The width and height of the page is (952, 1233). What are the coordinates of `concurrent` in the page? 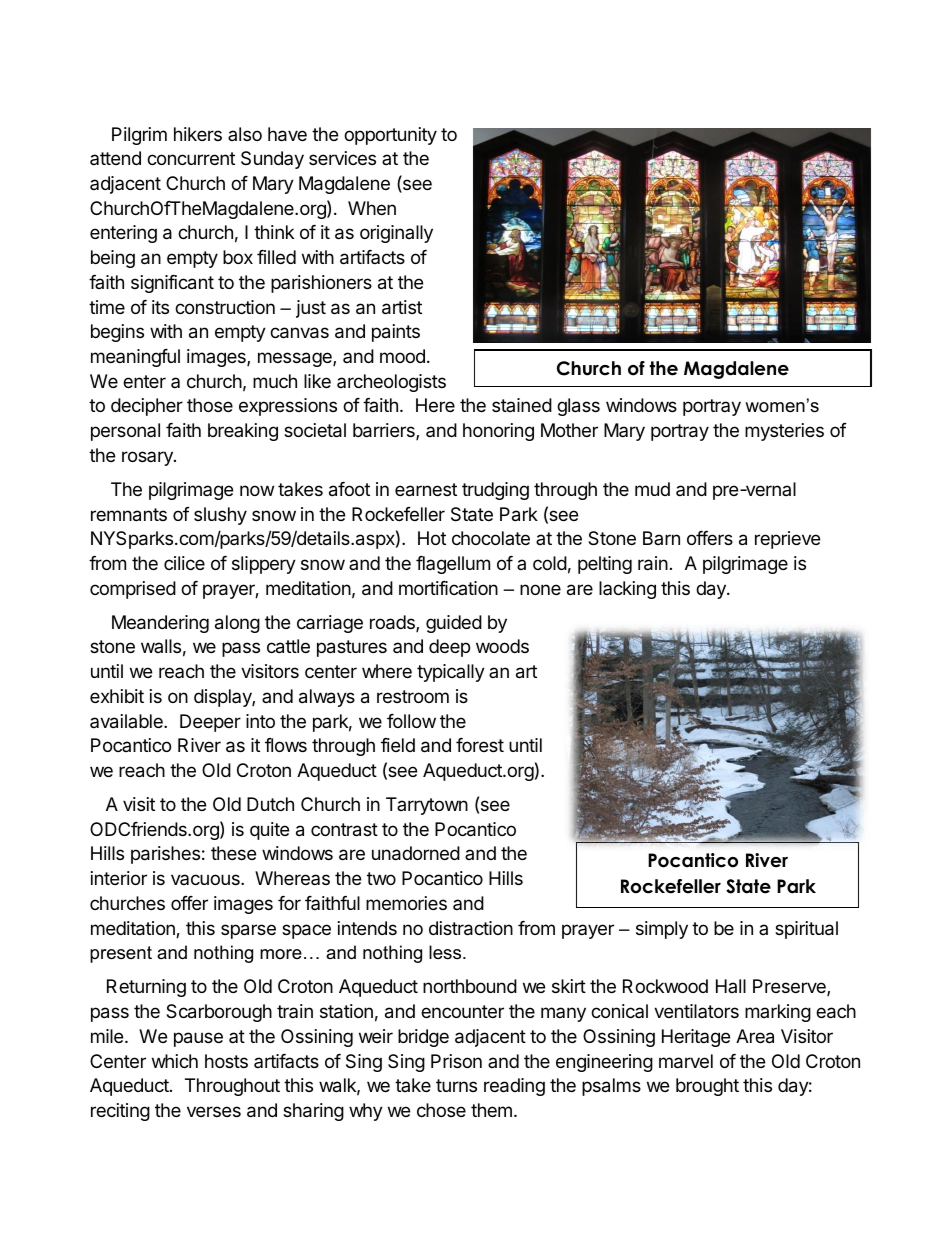 It's located at (191, 158).
